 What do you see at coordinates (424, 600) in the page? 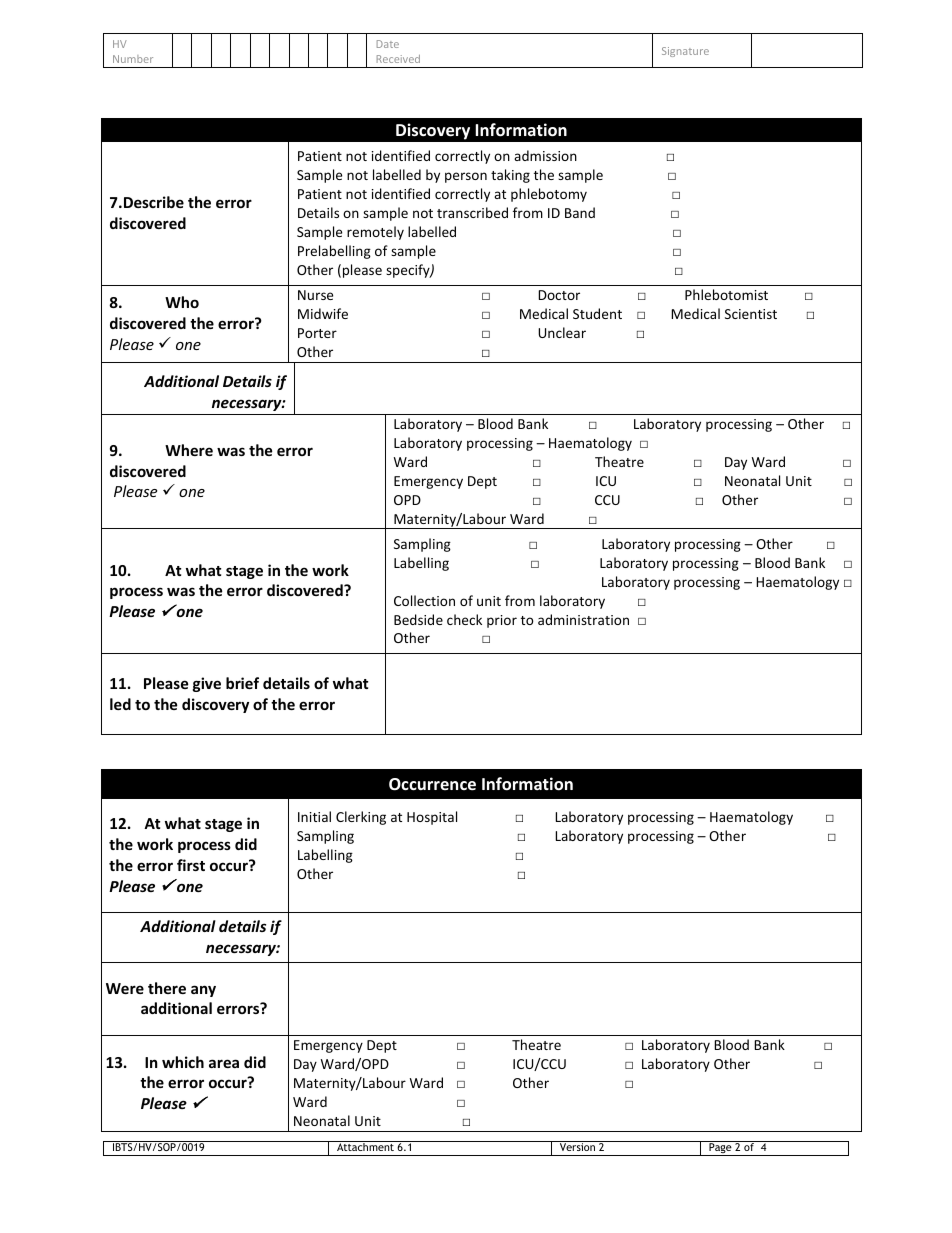
I see `Collection` at bounding box center [424, 600].
